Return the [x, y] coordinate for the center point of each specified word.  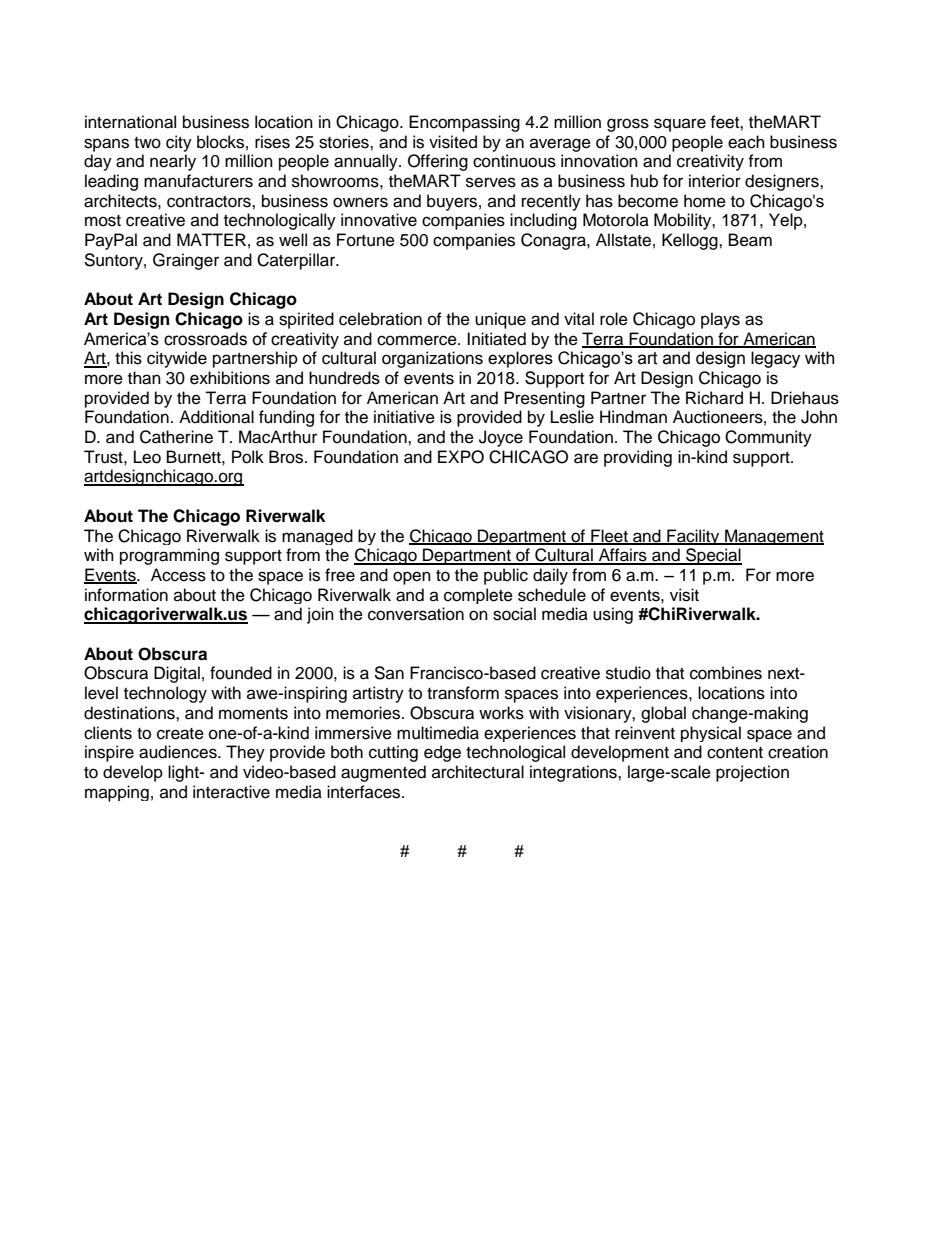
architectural [478, 772]
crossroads [205, 339]
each [746, 142]
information [126, 595]
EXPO [461, 457]
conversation [416, 614]
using [613, 615]
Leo [147, 457]
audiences [179, 752]
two [147, 143]
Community [768, 438]
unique [500, 320]
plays [720, 320]
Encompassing [464, 123]
